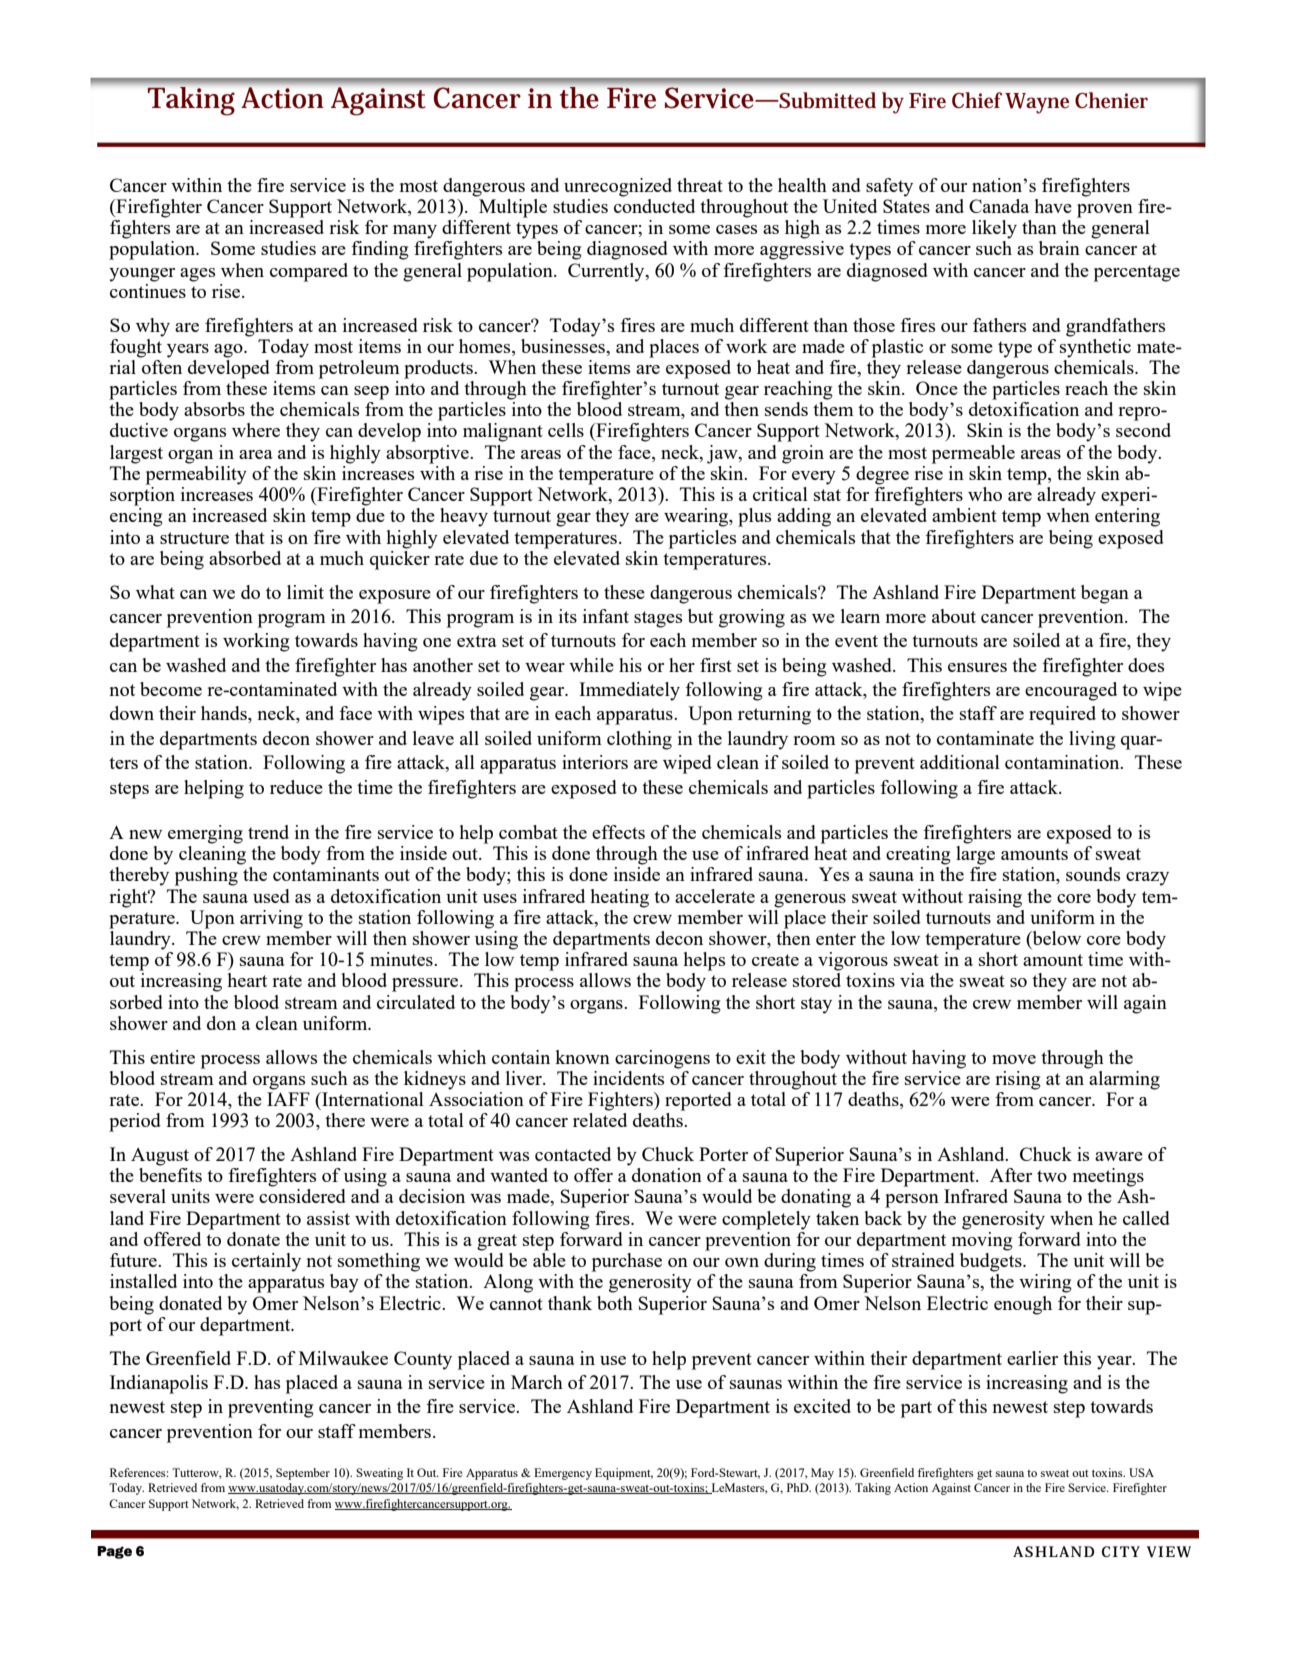 This page has width=1290, height=1669. I want to click on Wayne, so click(1037, 103).
